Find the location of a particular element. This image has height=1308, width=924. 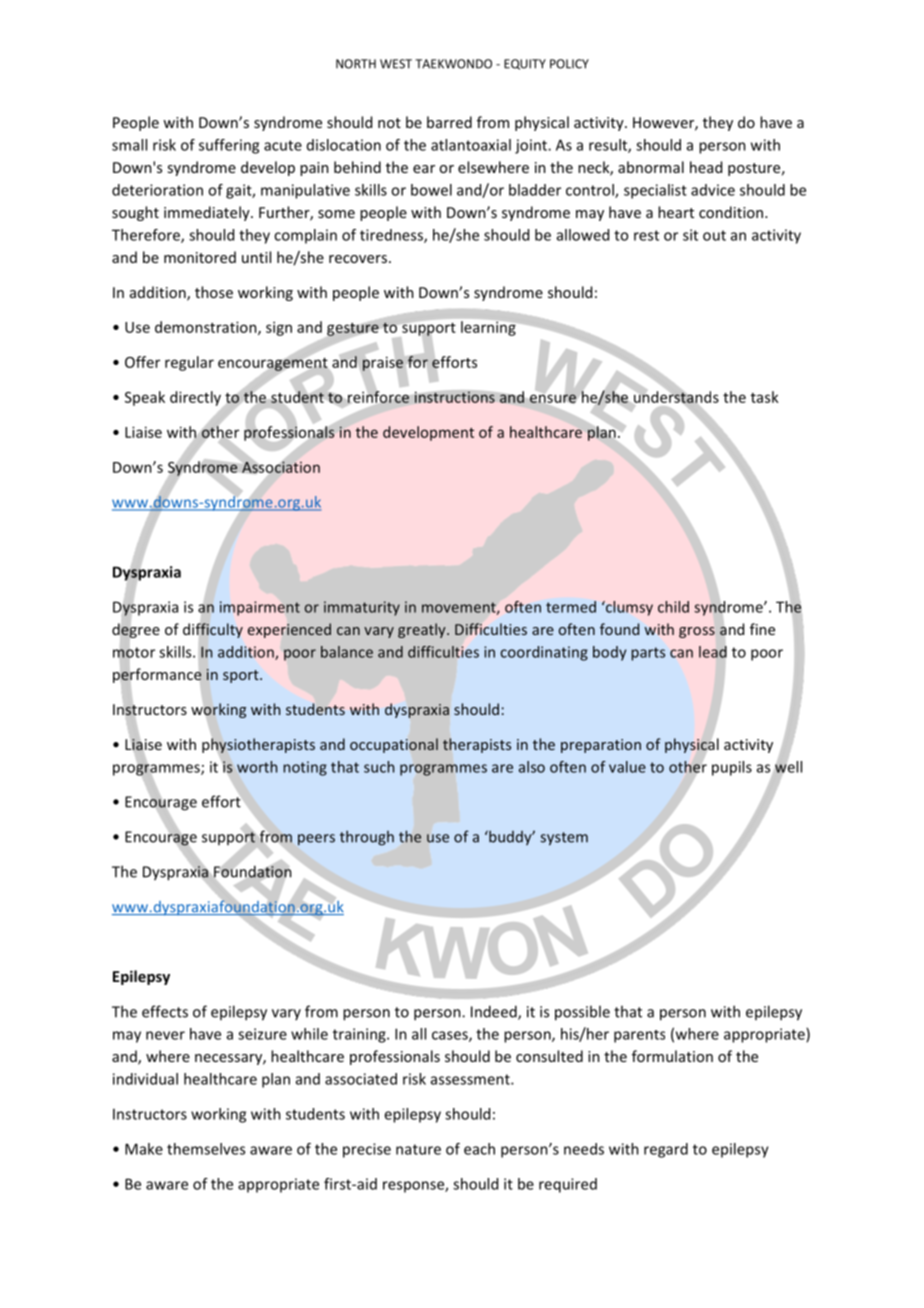

pupils is located at coordinates (732, 768).
